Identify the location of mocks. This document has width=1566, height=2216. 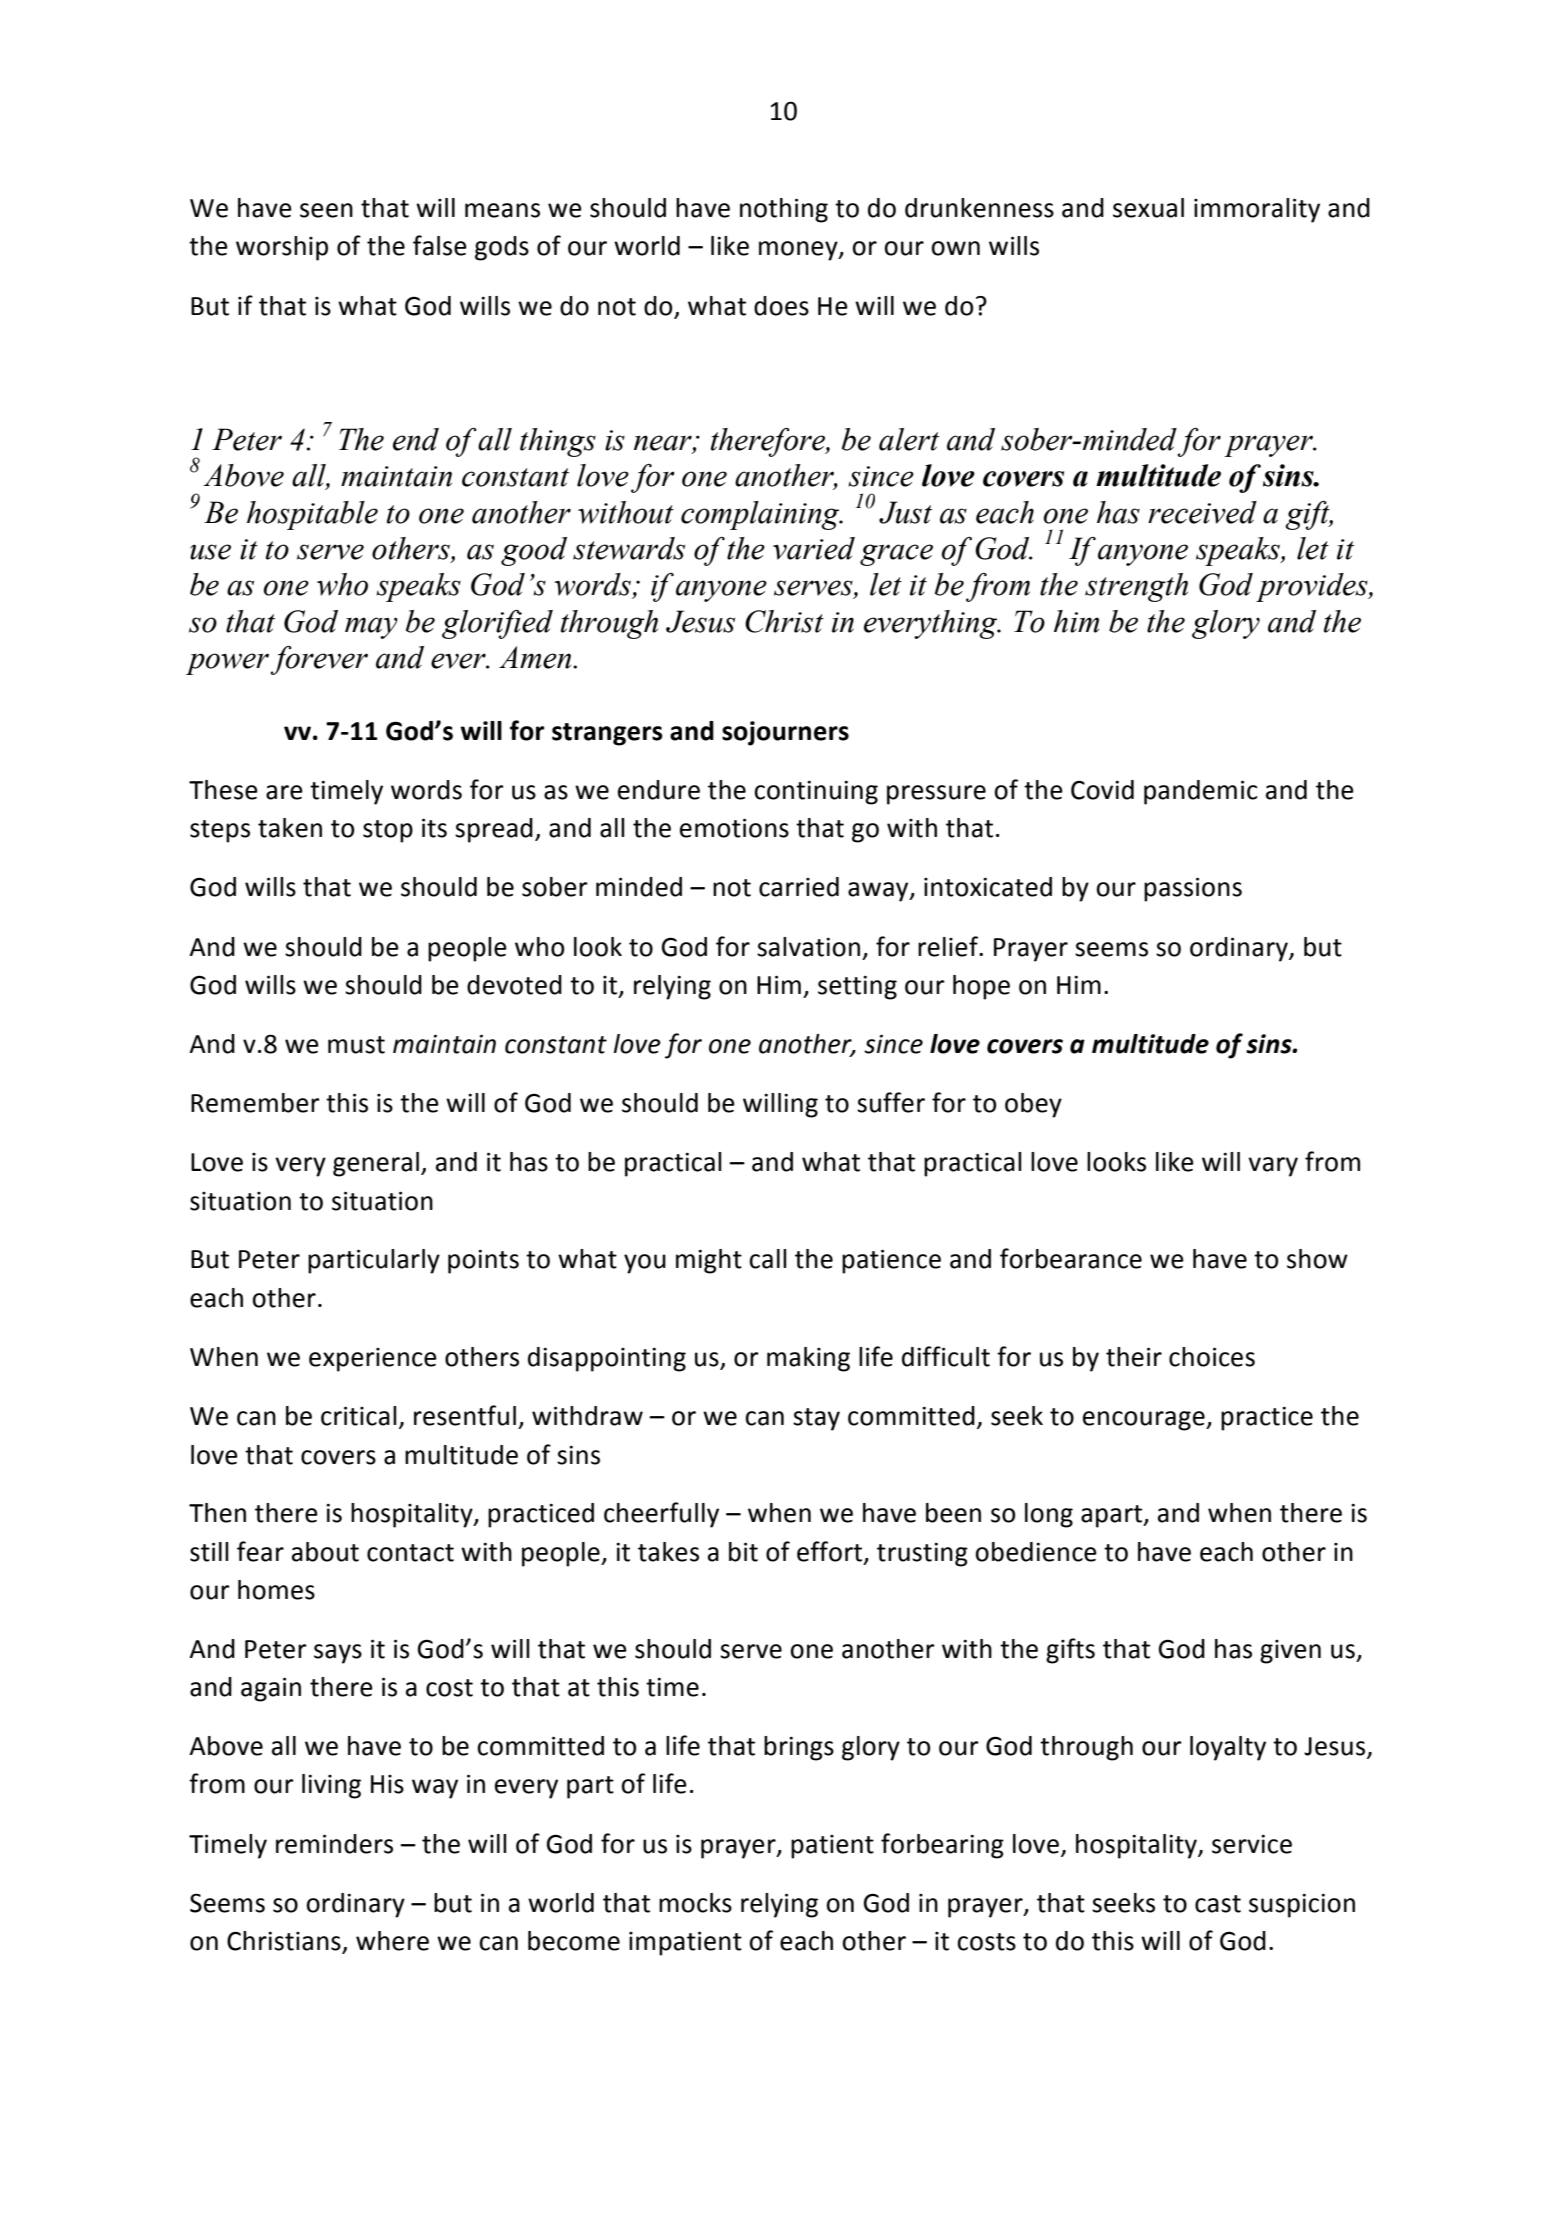
(695, 1903).
